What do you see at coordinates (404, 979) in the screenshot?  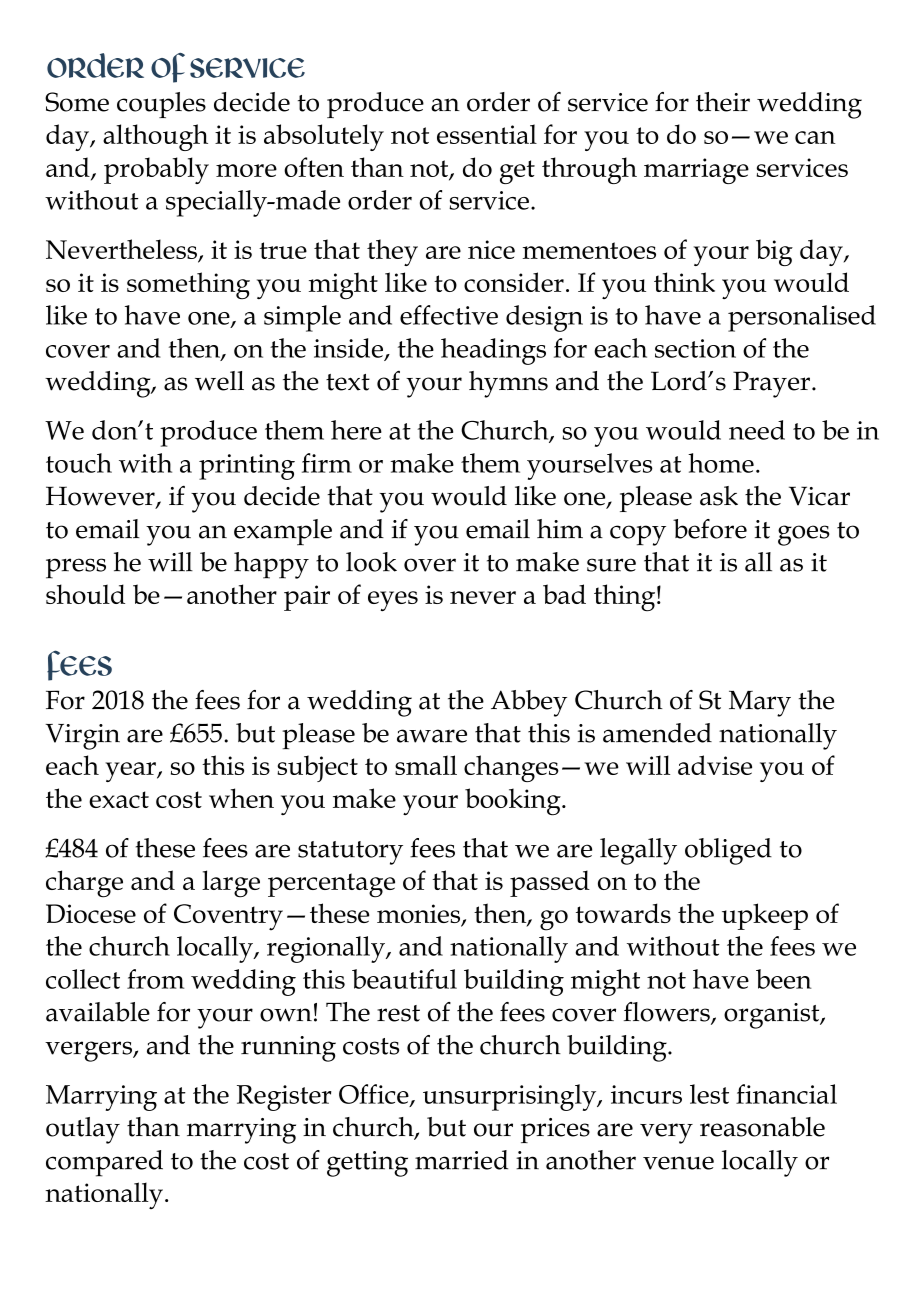 I see `beautiful` at bounding box center [404, 979].
